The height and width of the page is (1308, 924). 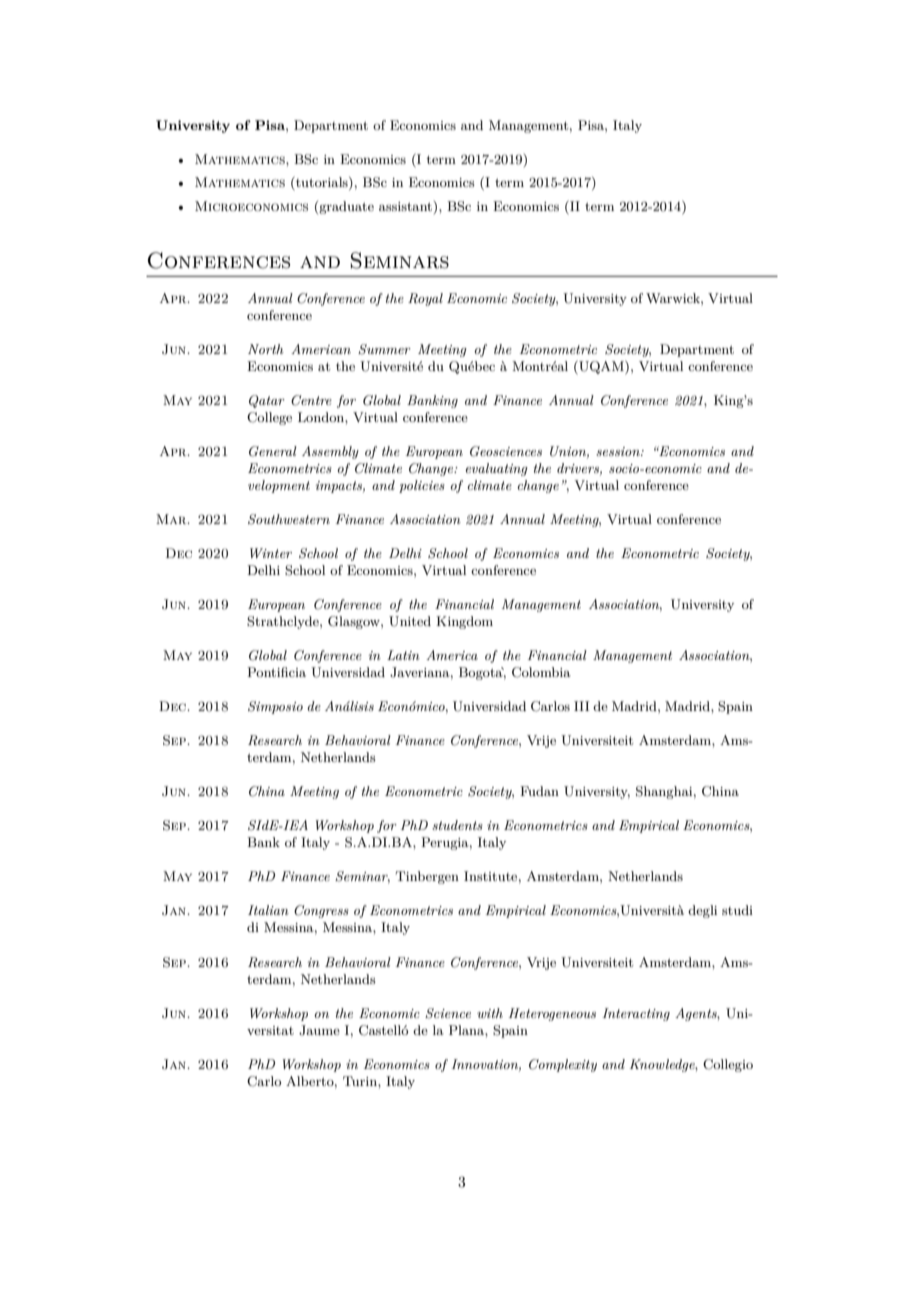 I want to click on Collegio, so click(x=728, y=1065).
